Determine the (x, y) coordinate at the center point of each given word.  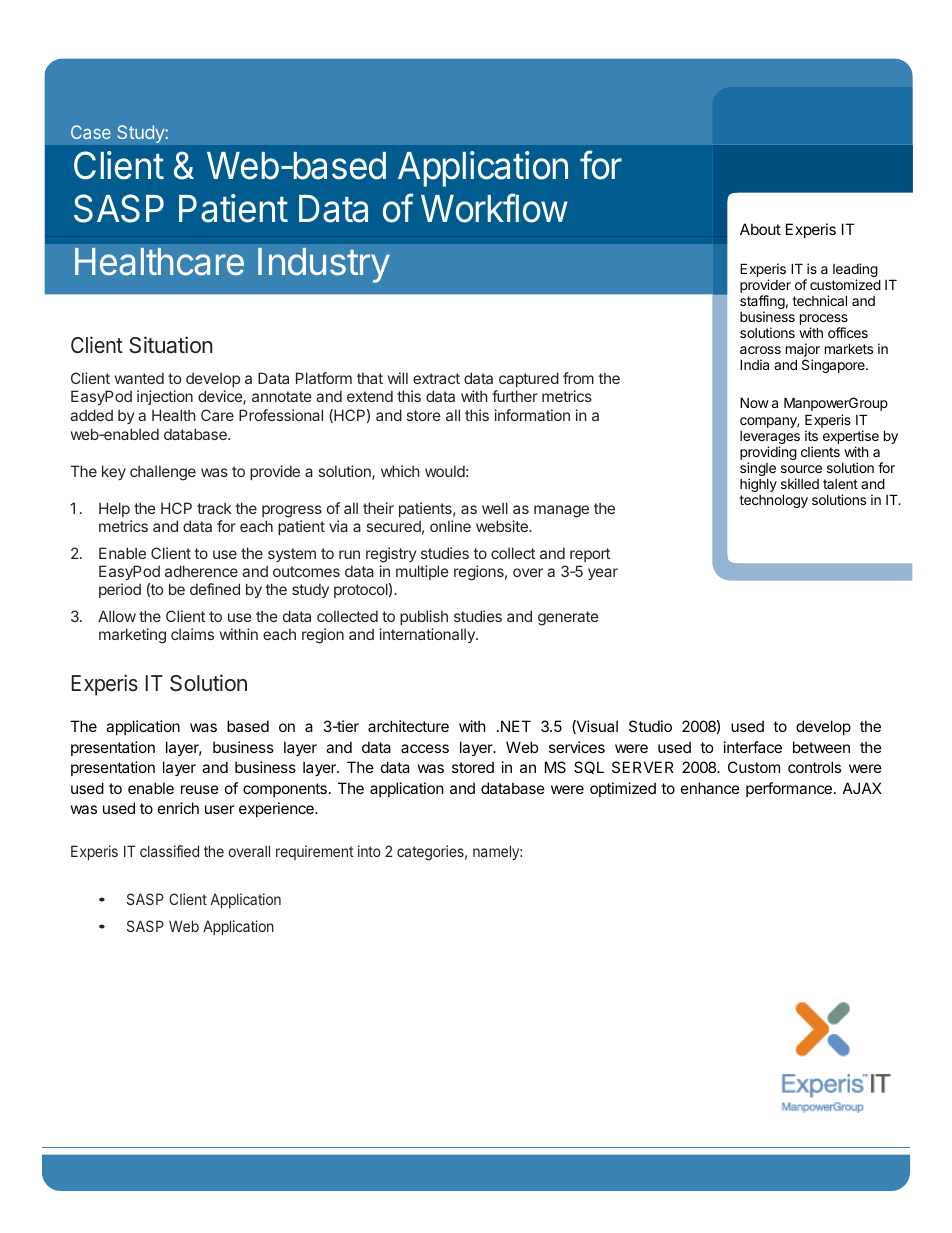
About (760, 229)
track (214, 508)
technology (773, 501)
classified (169, 851)
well (495, 508)
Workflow (494, 208)
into (369, 851)
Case (91, 132)
